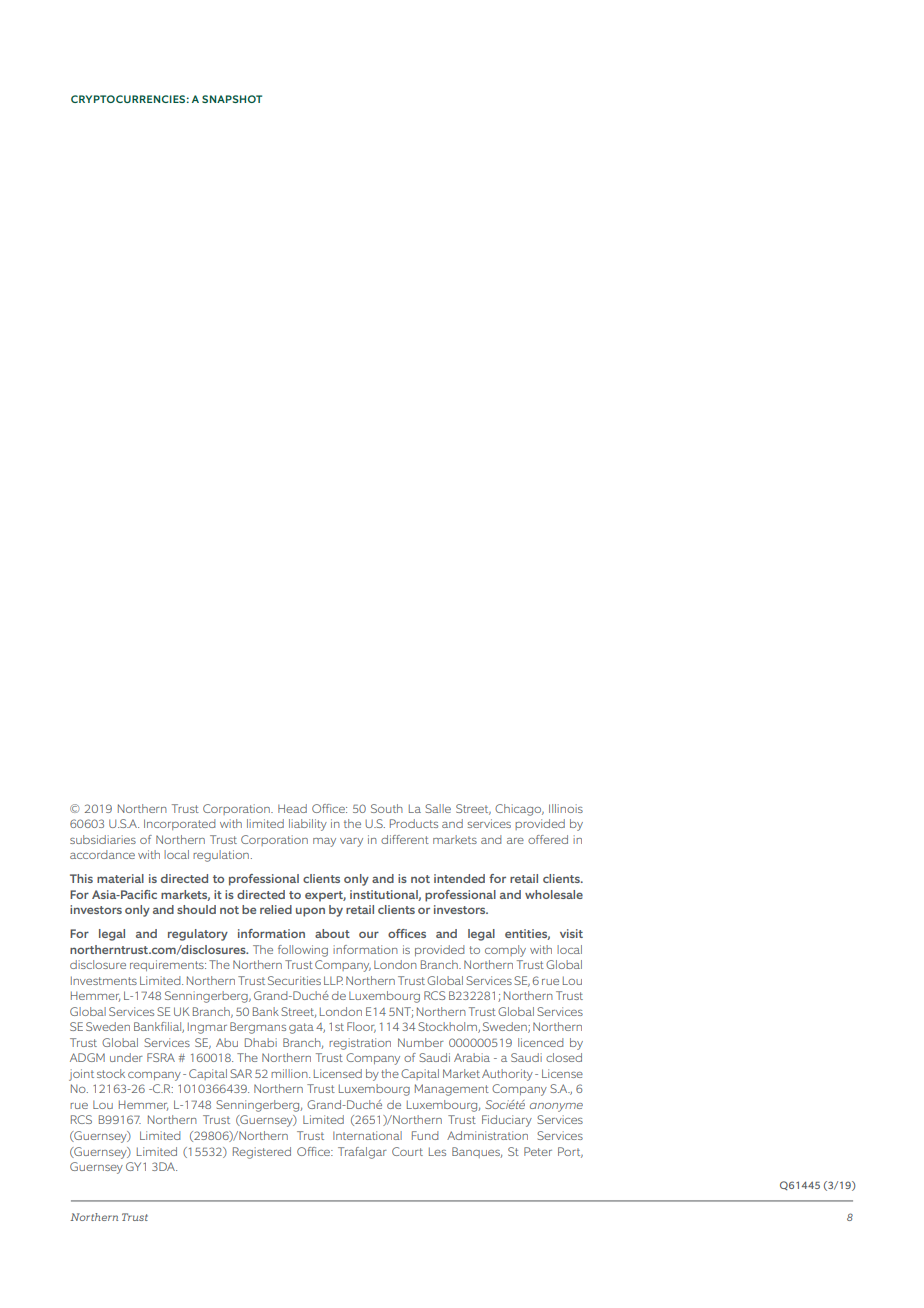 The image size is (924, 1308). I want to click on South, so click(387, 808).
